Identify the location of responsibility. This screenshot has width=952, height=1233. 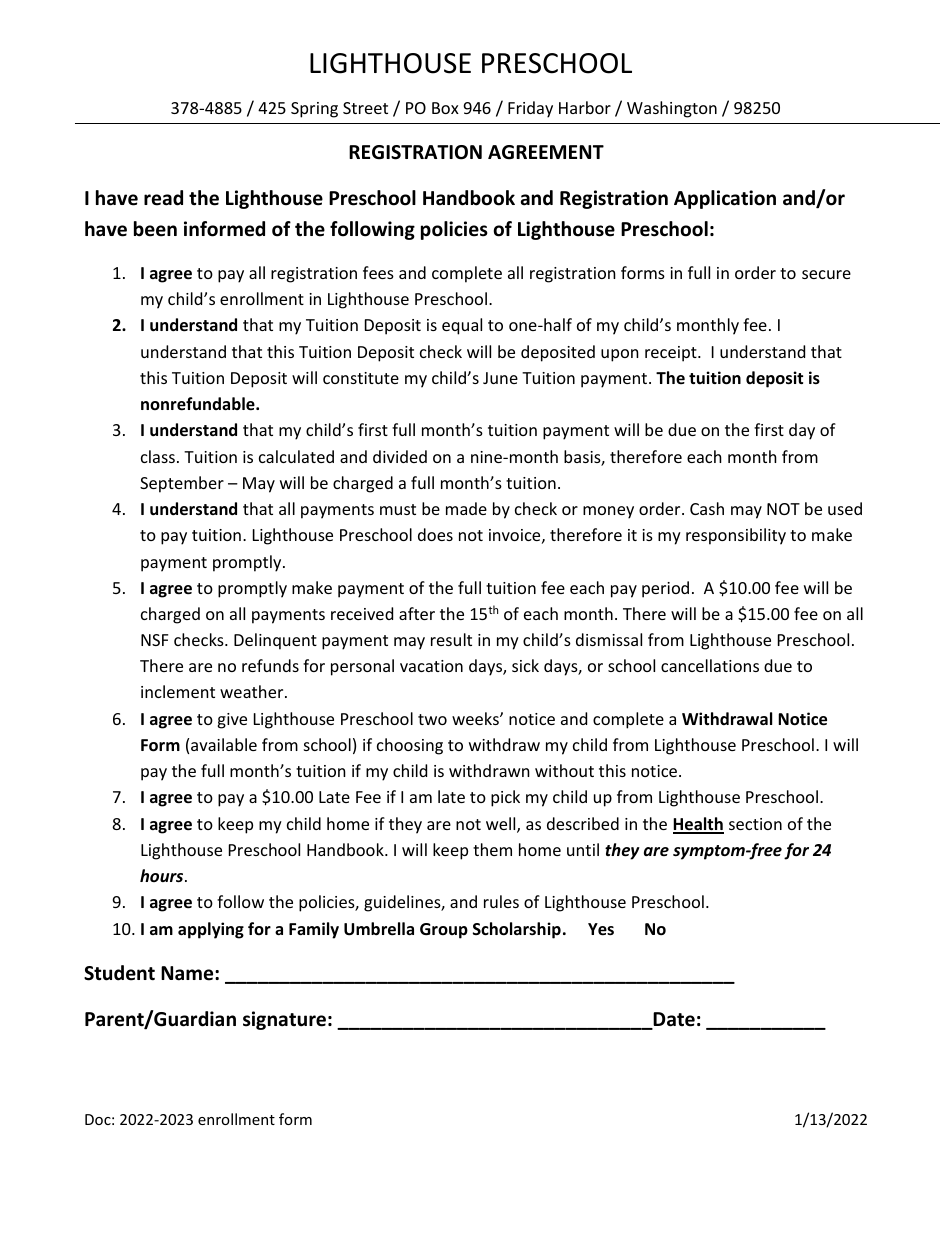
(736, 536).
